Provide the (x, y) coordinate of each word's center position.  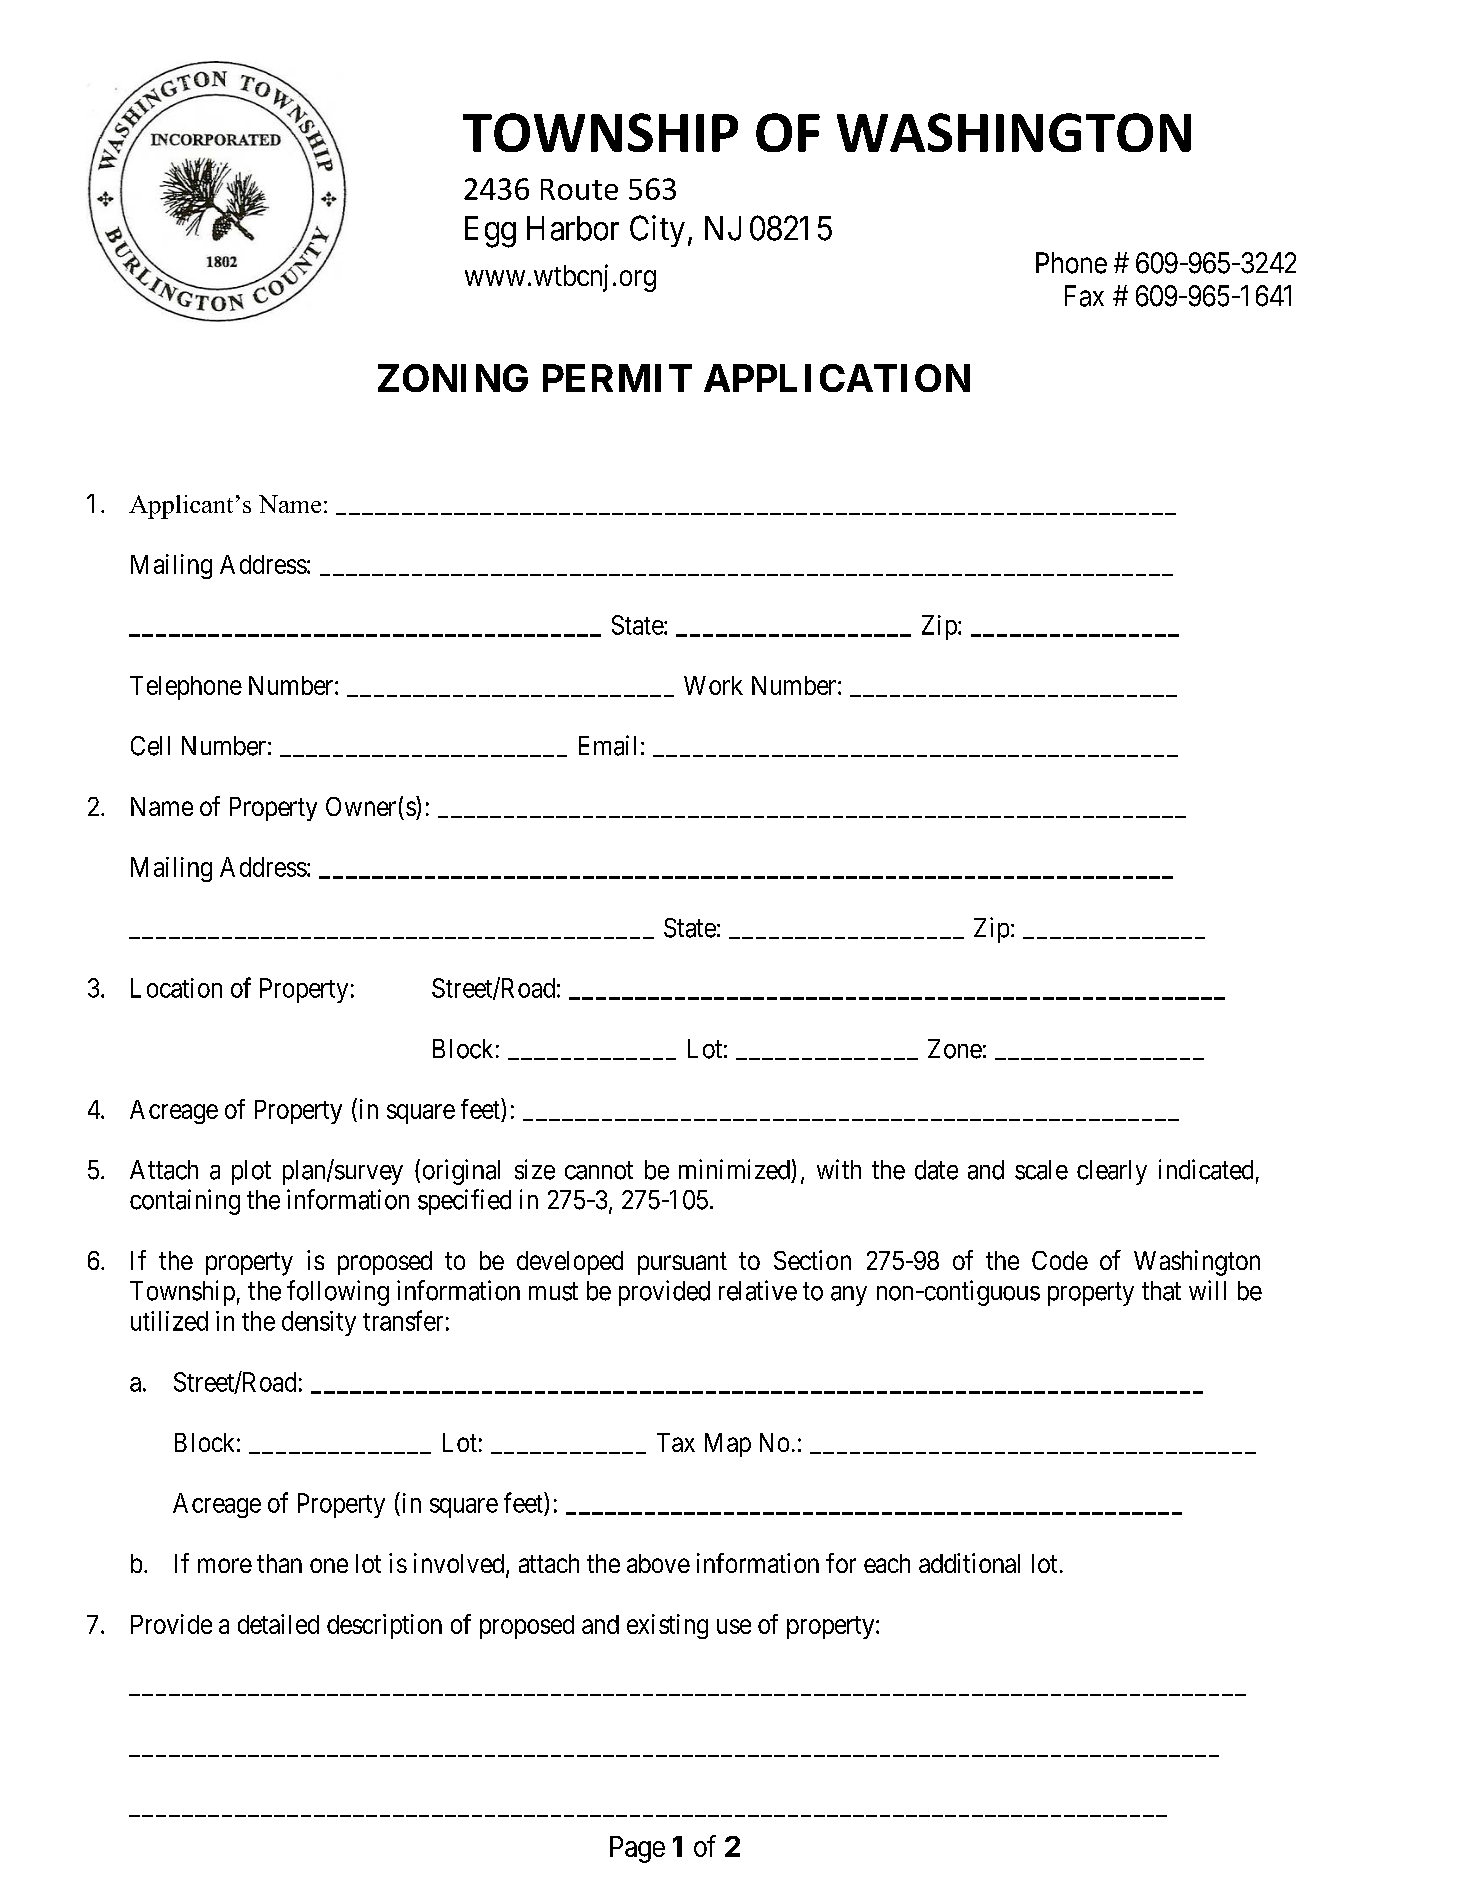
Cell (150, 746)
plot (251, 1172)
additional (969, 1563)
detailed (278, 1624)
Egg (490, 232)
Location (176, 988)
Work (713, 685)
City (657, 231)
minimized (734, 1169)
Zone (955, 1049)
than (279, 1563)
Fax (1084, 296)
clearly (1112, 1172)
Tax (676, 1442)
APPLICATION (837, 378)
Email (607, 745)
